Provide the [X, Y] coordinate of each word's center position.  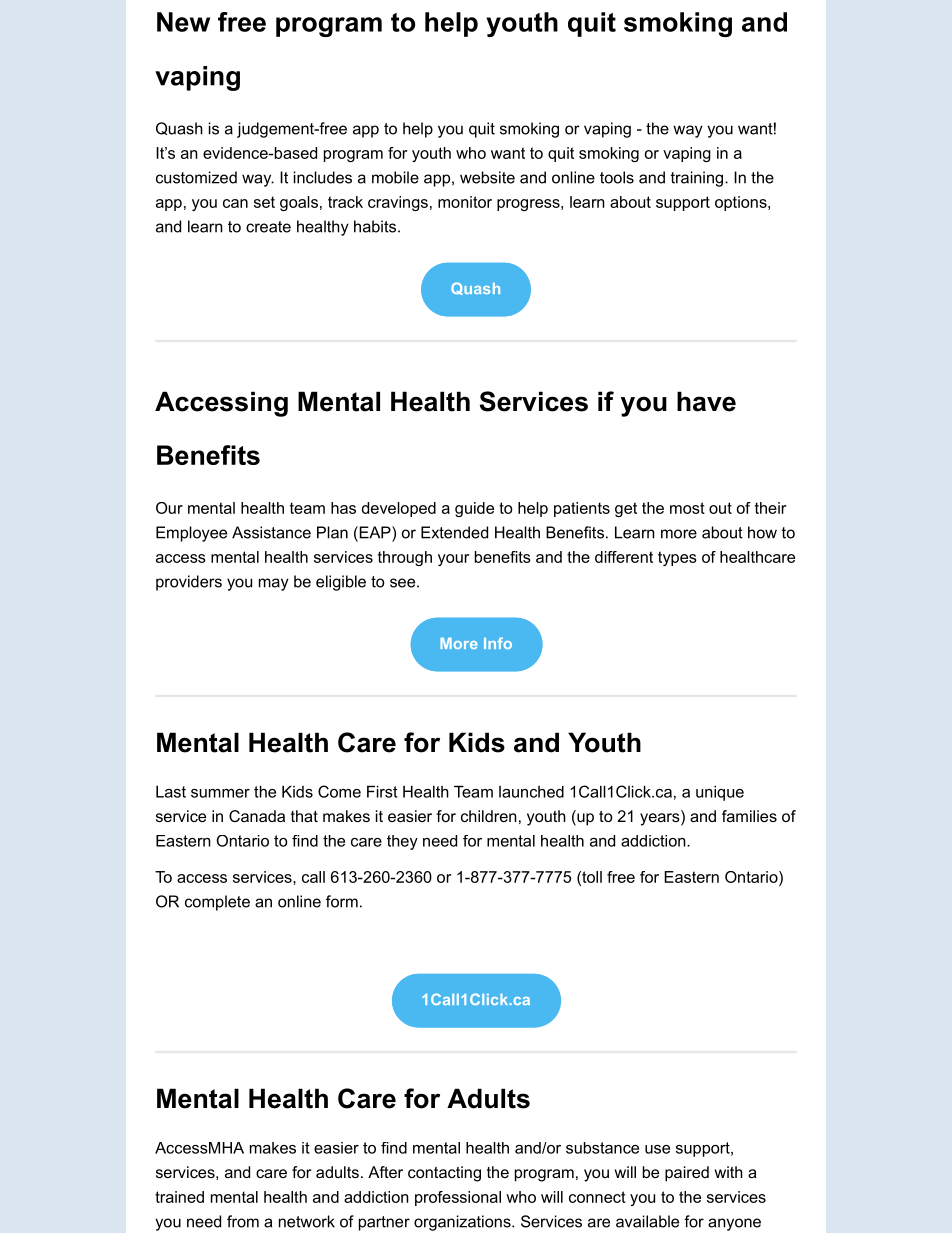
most [687, 508]
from [243, 1221]
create [268, 227]
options [742, 203]
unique [720, 793]
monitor [465, 202]
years [660, 819]
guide [474, 509]
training [696, 179]
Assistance [271, 532]
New [183, 22]
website [487, 177]
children [489, 816]
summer [220, 793]
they [402, 842]
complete [217, 903]
